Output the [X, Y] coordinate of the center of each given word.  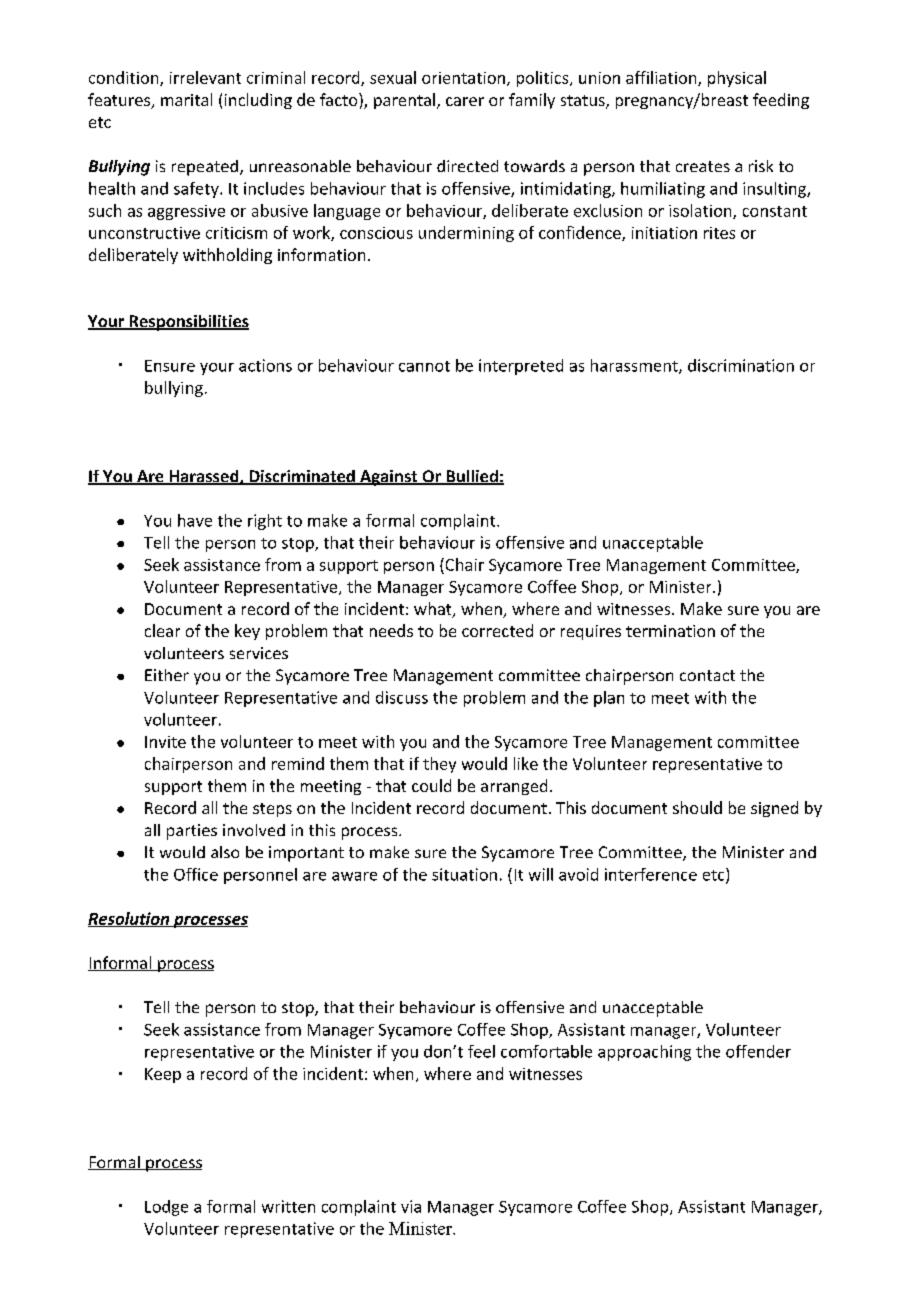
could [431, 785]
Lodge [166, 1208]
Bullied [472, 477]
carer [465, 101]
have [195, 520]
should [697, 807]
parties [192, 832]
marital [186, 99]
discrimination [741, 365]
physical [737, 79]
